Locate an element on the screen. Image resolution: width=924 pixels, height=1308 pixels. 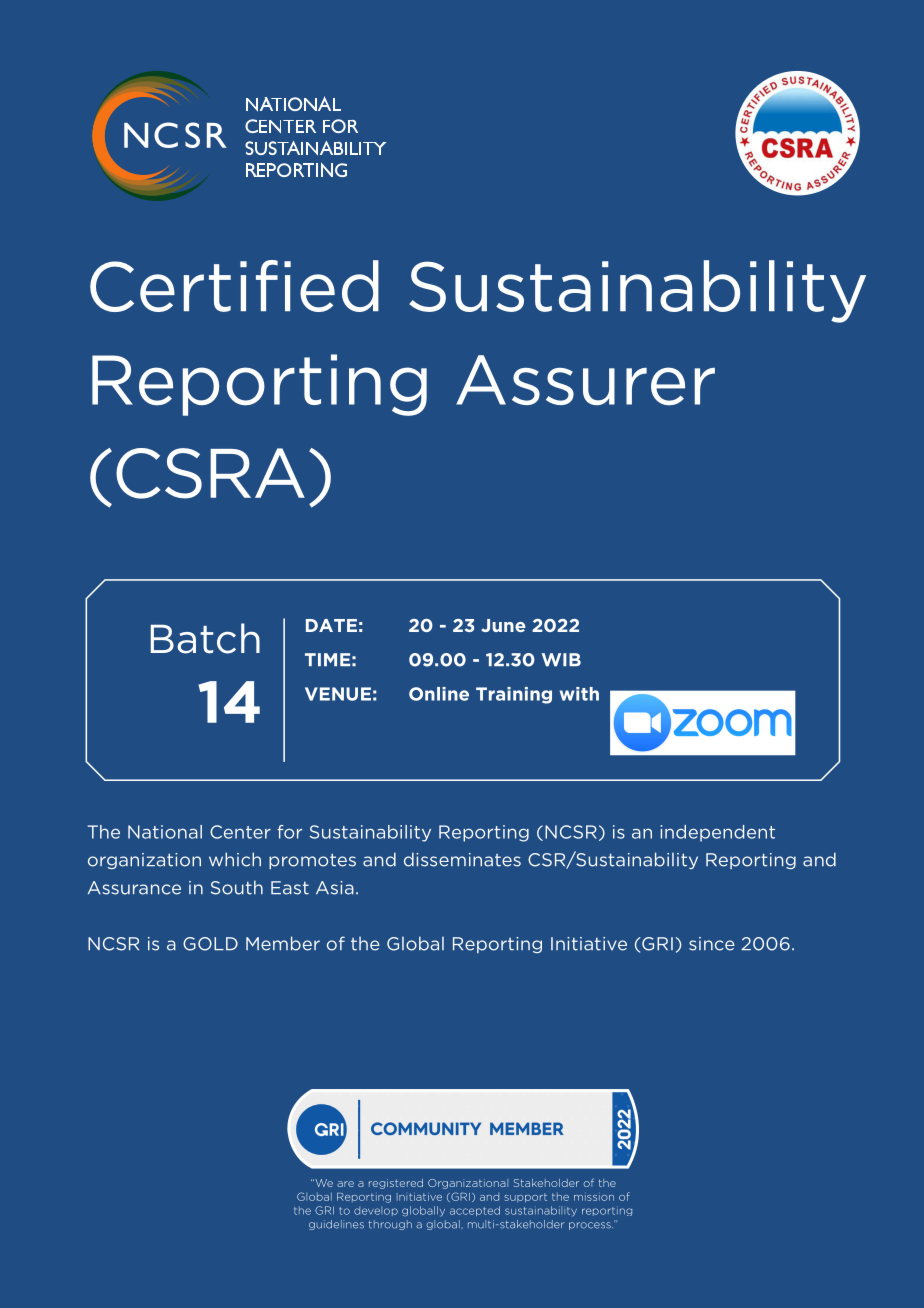
GOLD is located at coordinates (210, 944).
